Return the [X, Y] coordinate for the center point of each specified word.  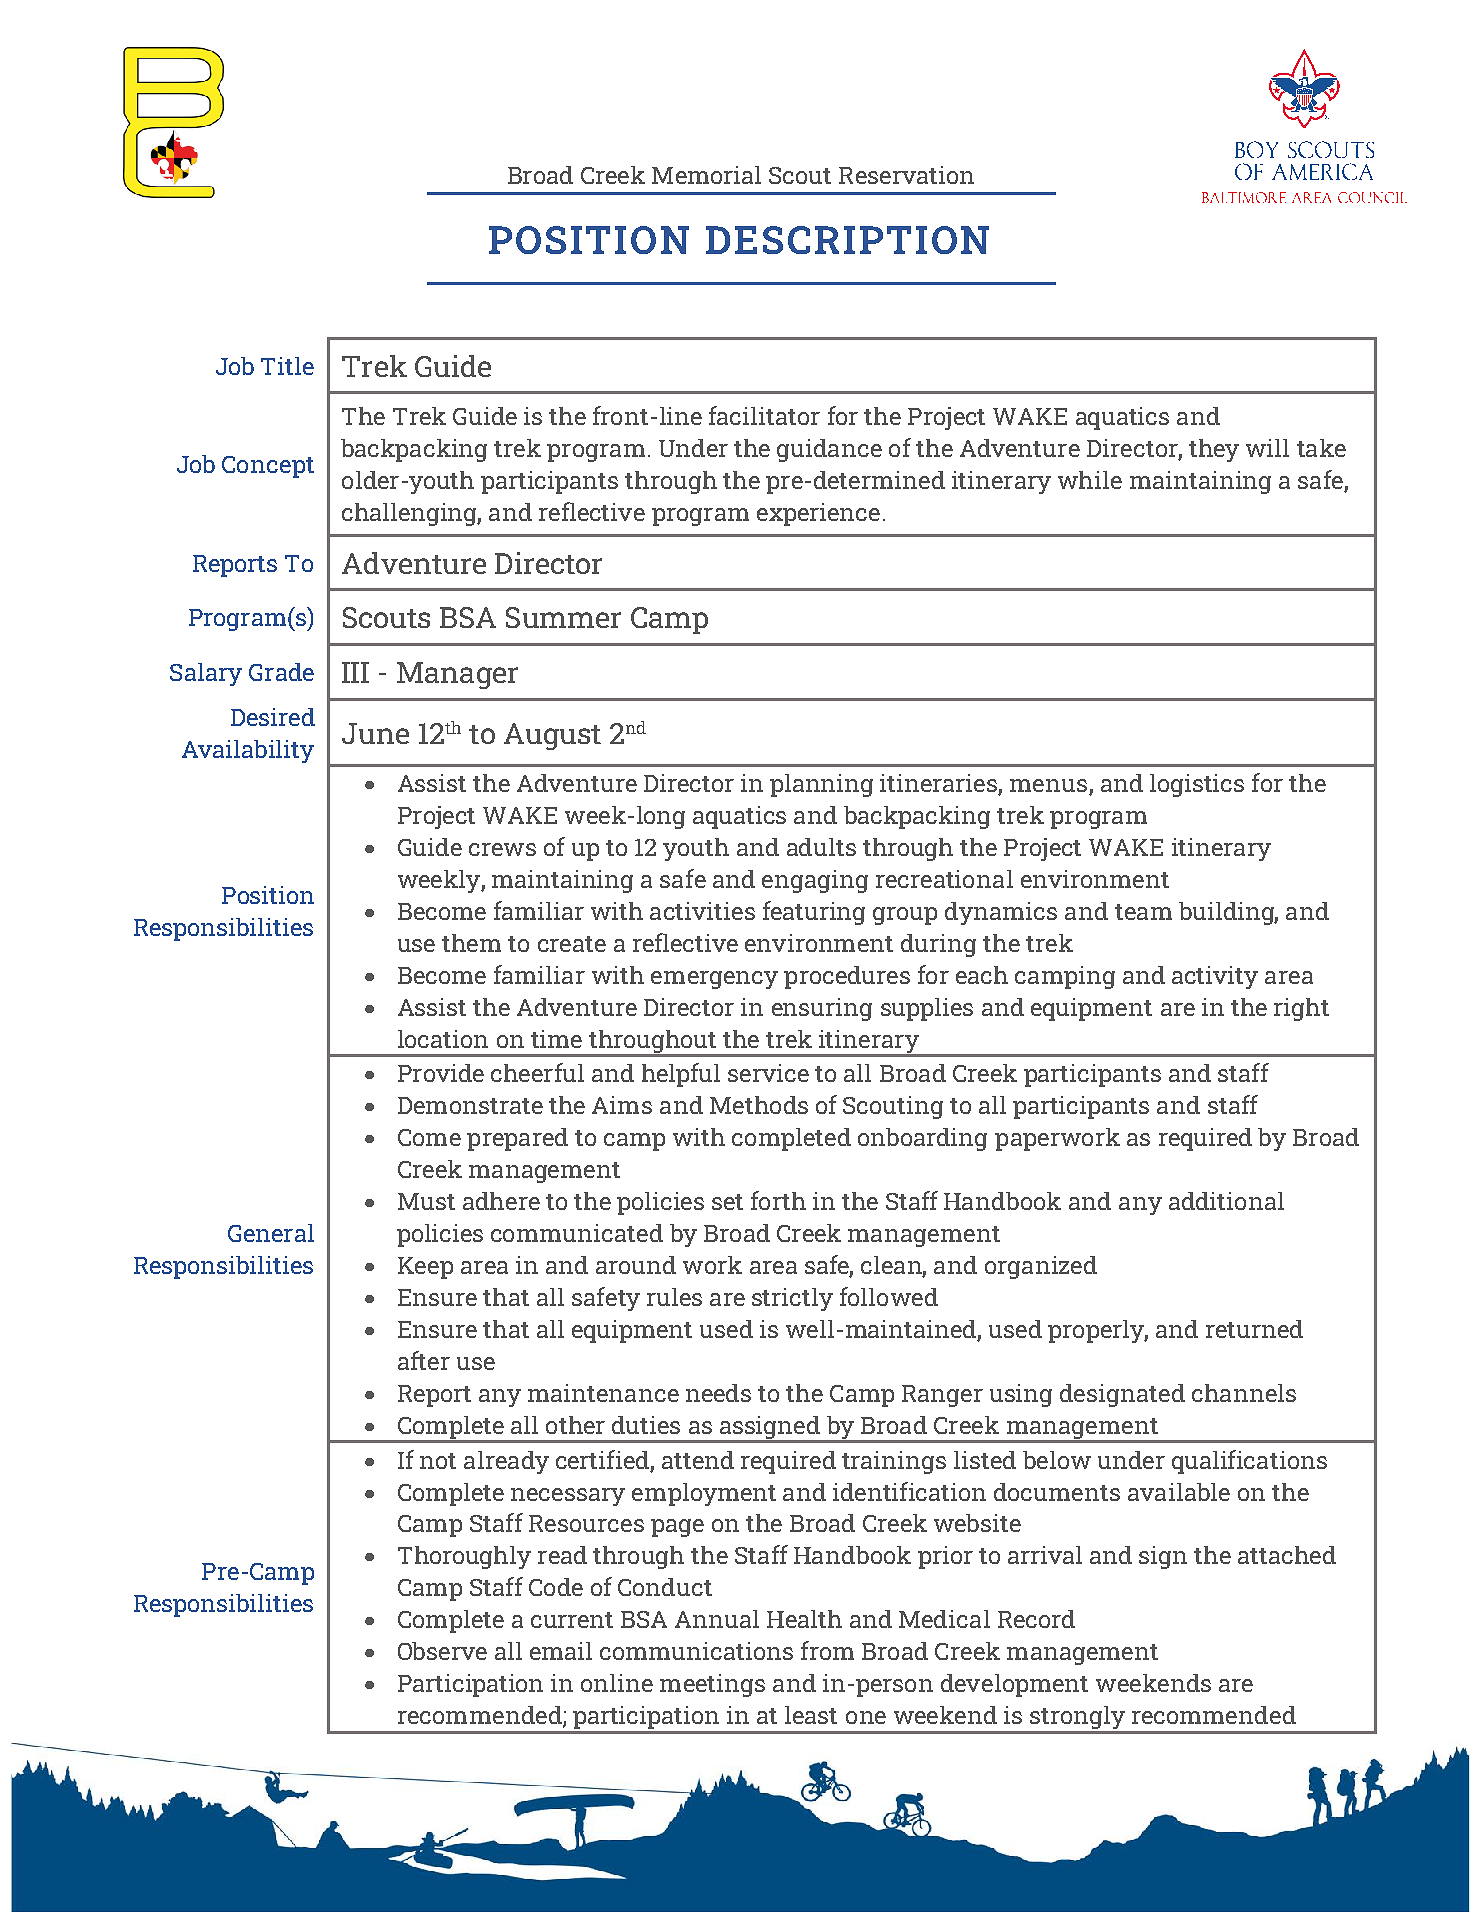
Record [1036, 1619]
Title [287, 366]
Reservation [906, 175]
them [471, 943]
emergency [714, 980]
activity [1215, 977]
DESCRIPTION [847, 240]
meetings [712, 1685]
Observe [442, 1651]
